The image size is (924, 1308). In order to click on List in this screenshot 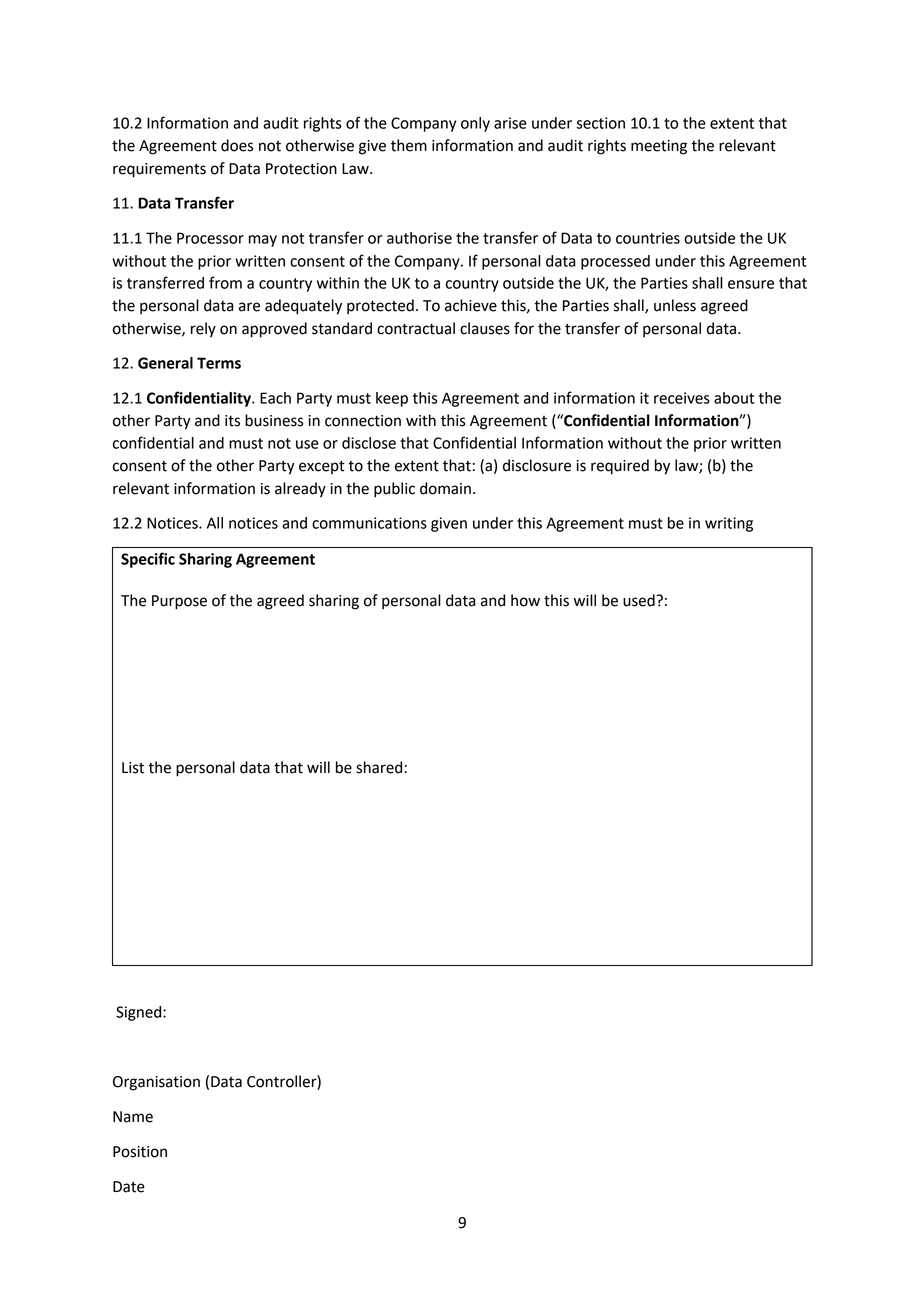, I will do `click(133, 768)`.
